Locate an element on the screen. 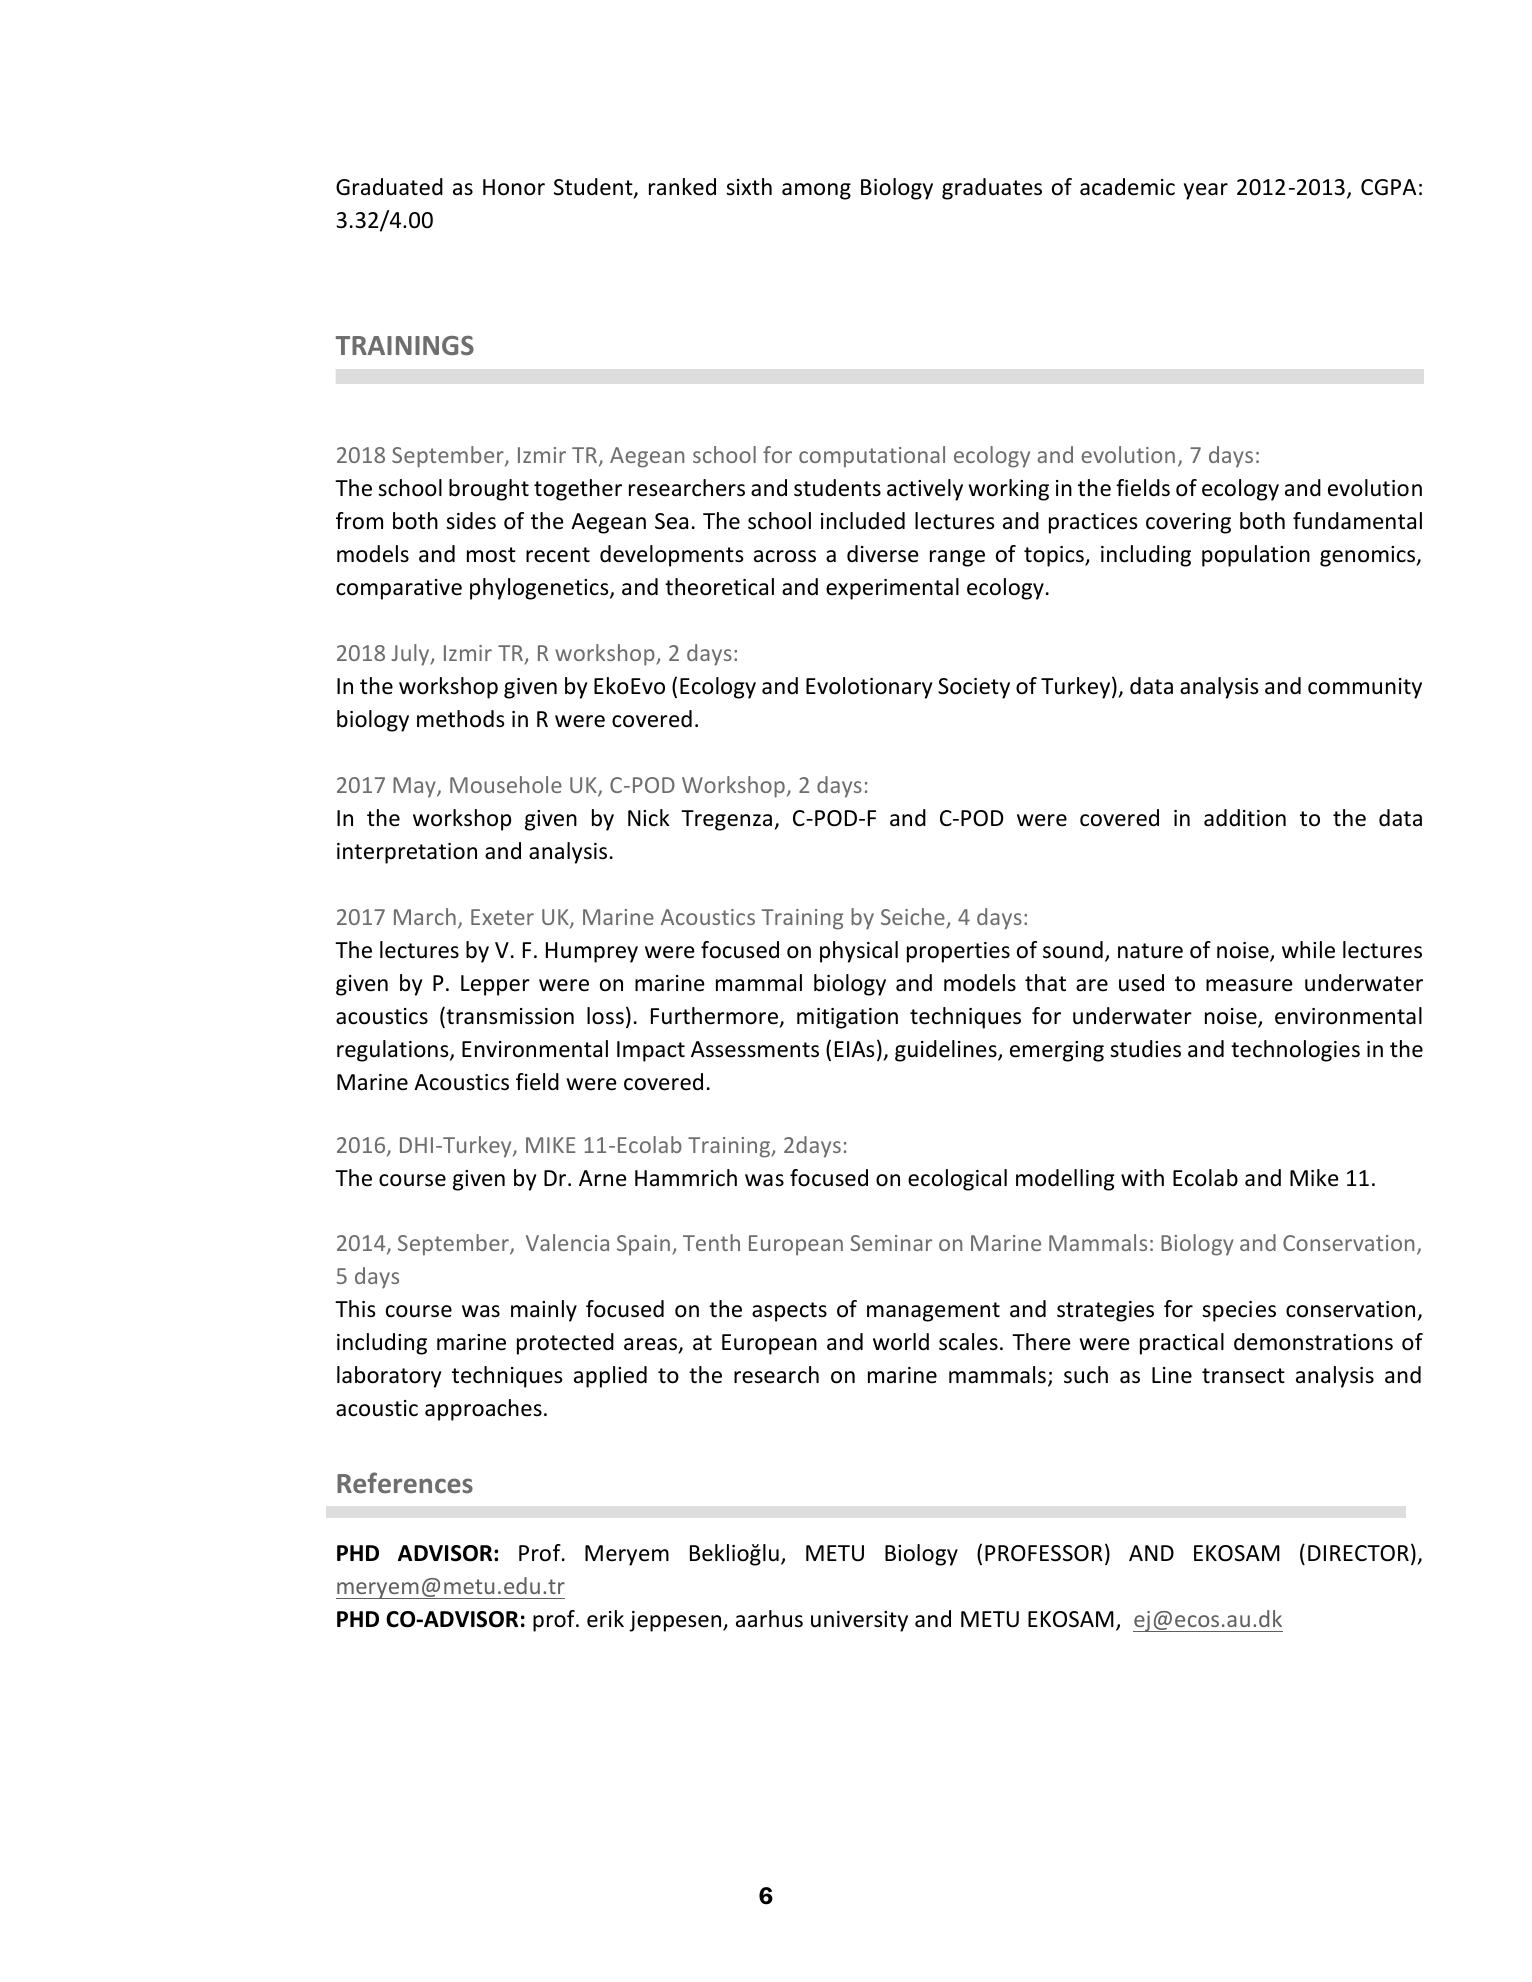  erik is located at coordinates (605, 1619).
